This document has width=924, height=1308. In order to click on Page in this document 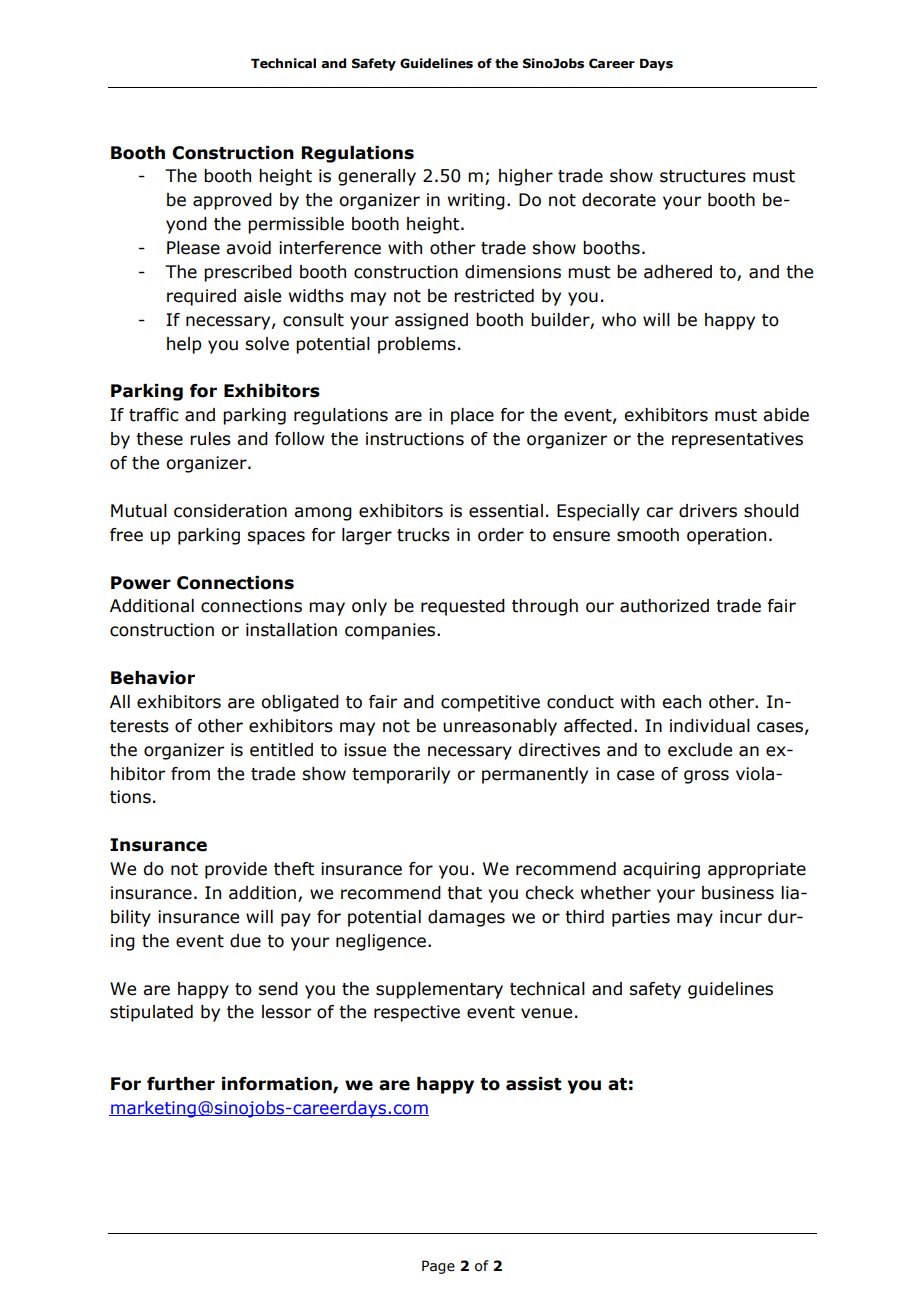, I will do `click(438, 1267)`.
